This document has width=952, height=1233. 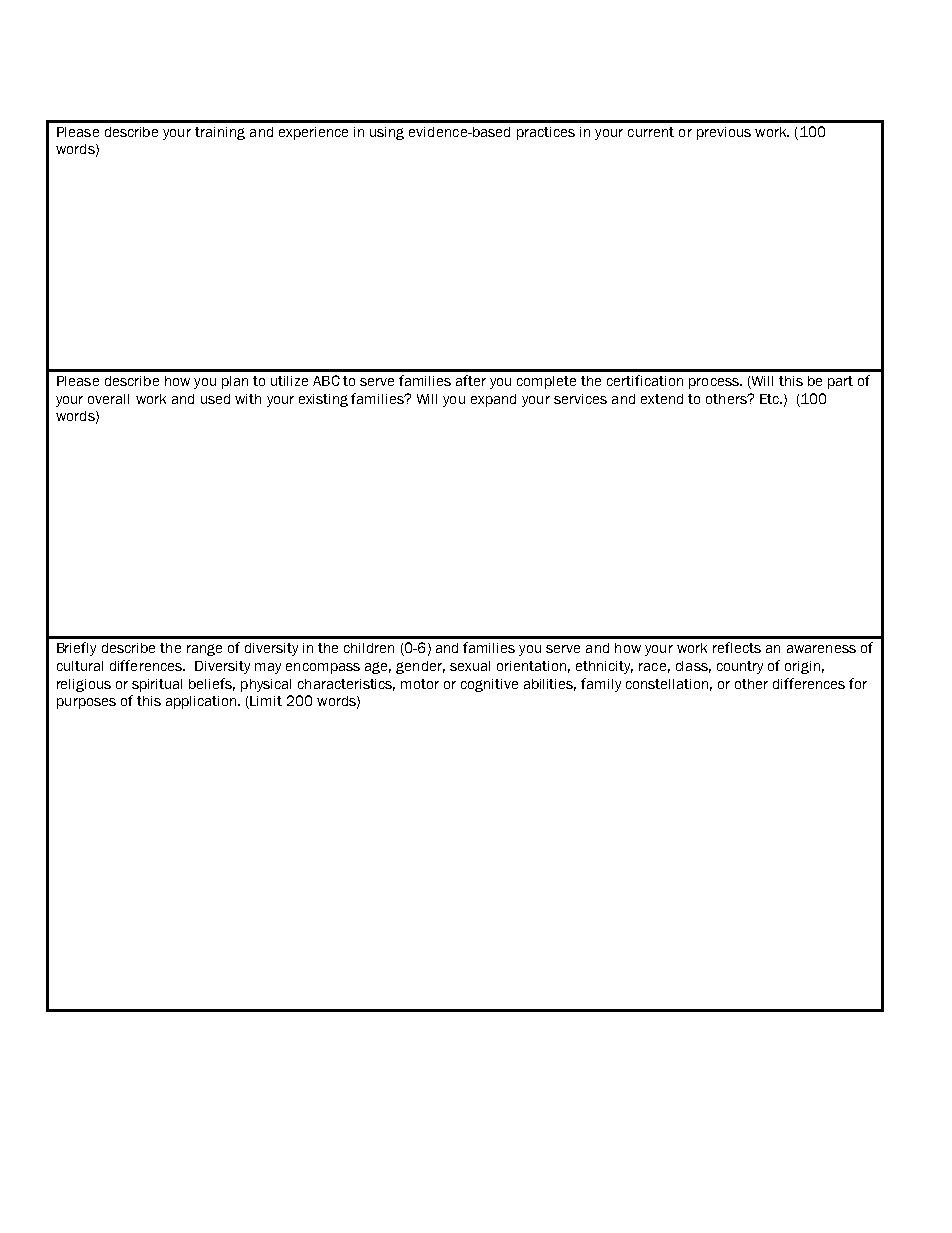 I want to click on practices, so click(x=546, y=133).
